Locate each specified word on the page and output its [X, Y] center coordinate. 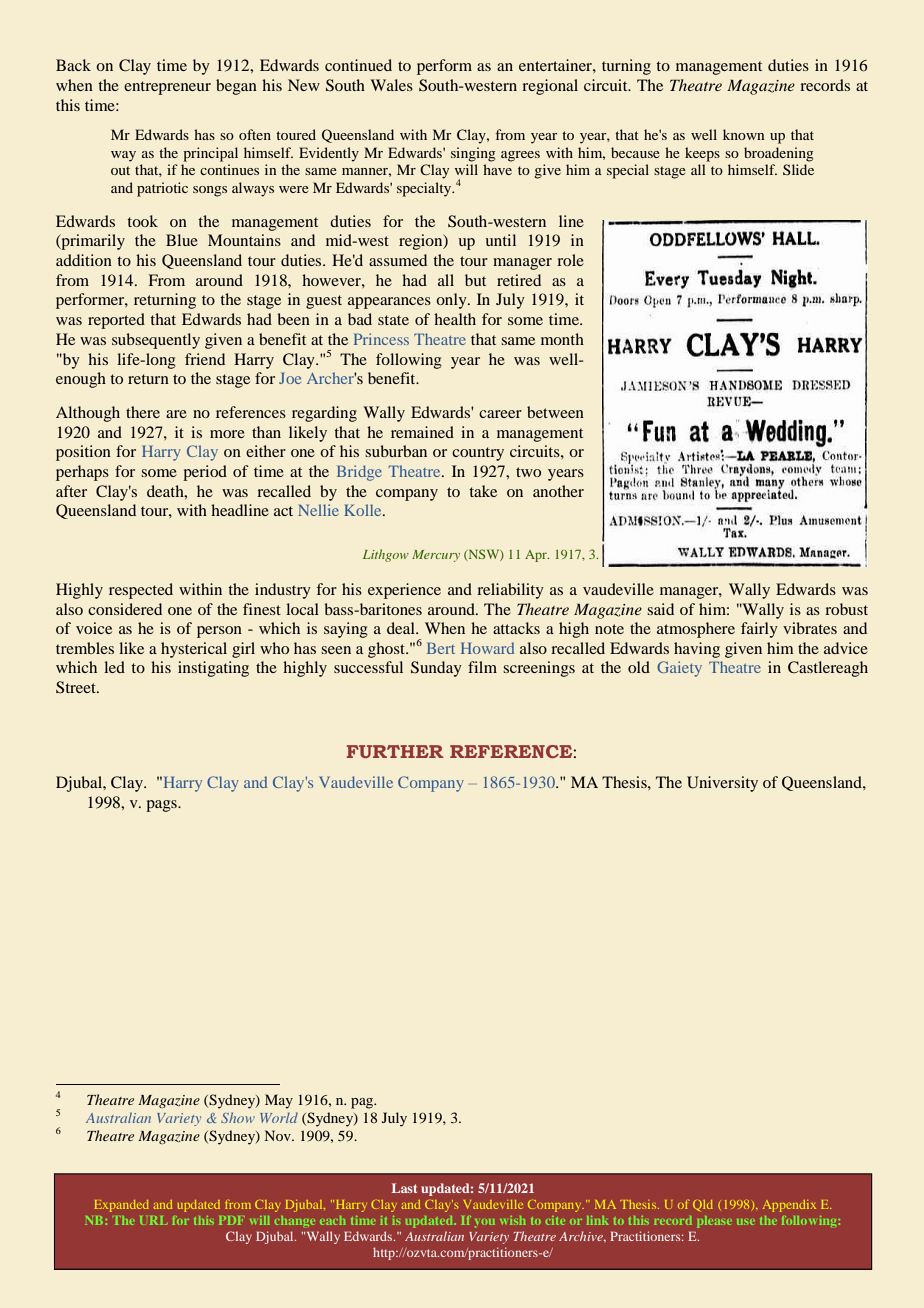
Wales [391, 85]
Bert [441, 648]
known [743, 134]
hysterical [194, 650]
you [485, 1222]
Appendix [789, 1206]
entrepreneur [167, 88]
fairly [759, 630]
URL [154, 1220]
